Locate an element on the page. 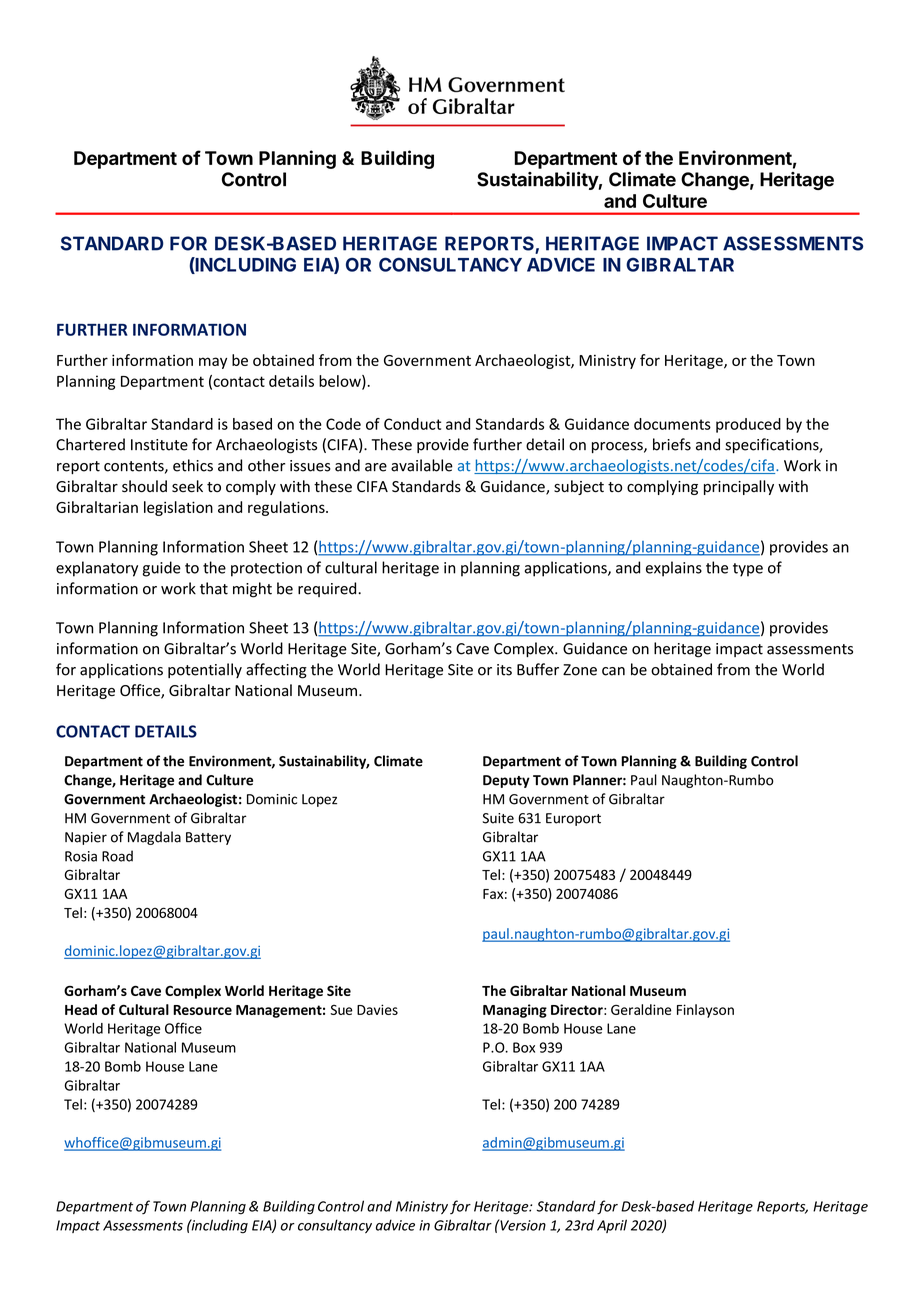  Geraldine is located at coordinates (641, 1009).
